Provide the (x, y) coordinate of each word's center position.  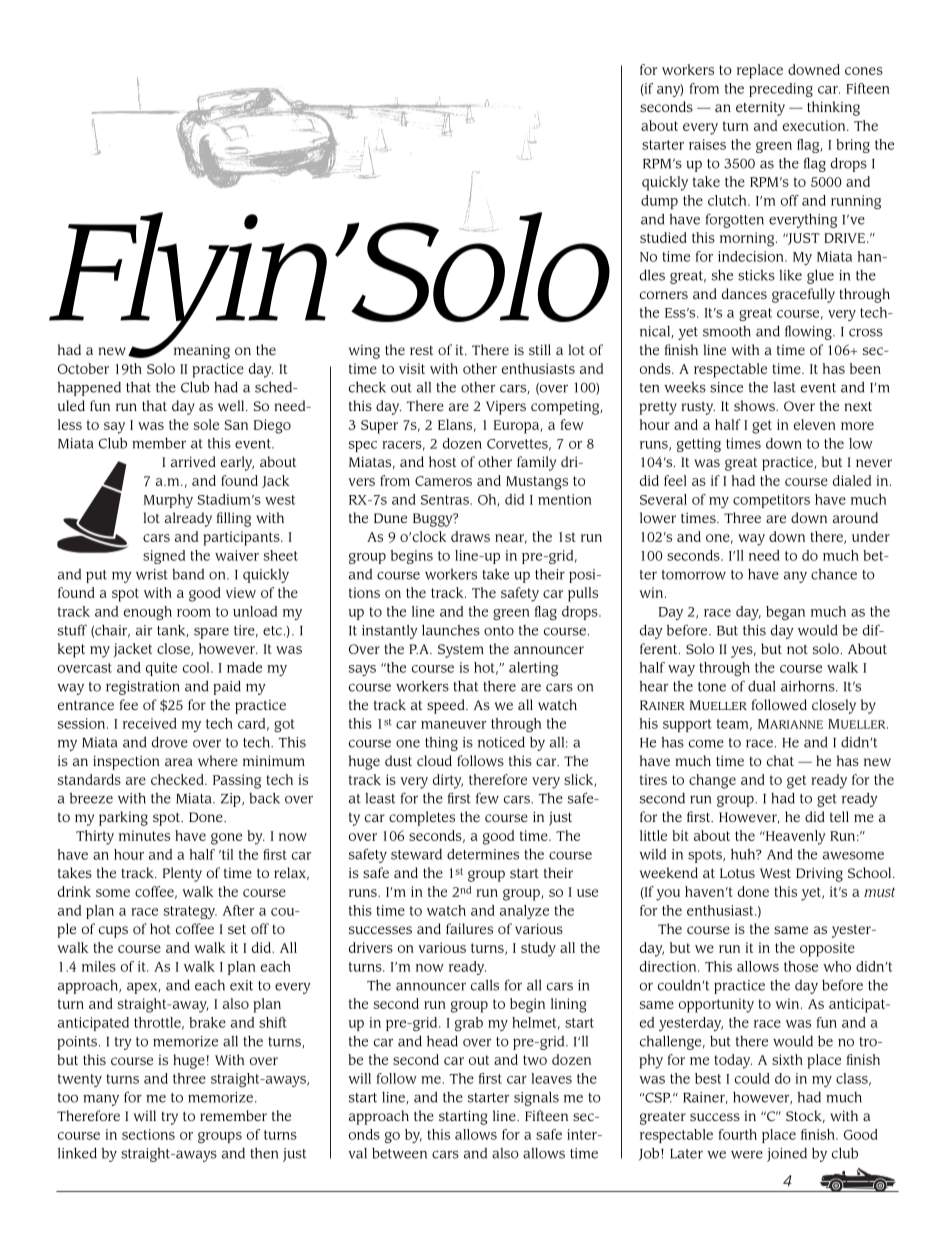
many (101, 1100)
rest (421, 350)
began (785, 613)
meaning (202, 352)
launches (451, 630)
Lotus (737, 873)
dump (659, 202)
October (83, 368)
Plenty (182, 874)
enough (148, 613)
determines (483, 854)
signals (536, 1098)
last (784, 387)
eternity (760, 109)
